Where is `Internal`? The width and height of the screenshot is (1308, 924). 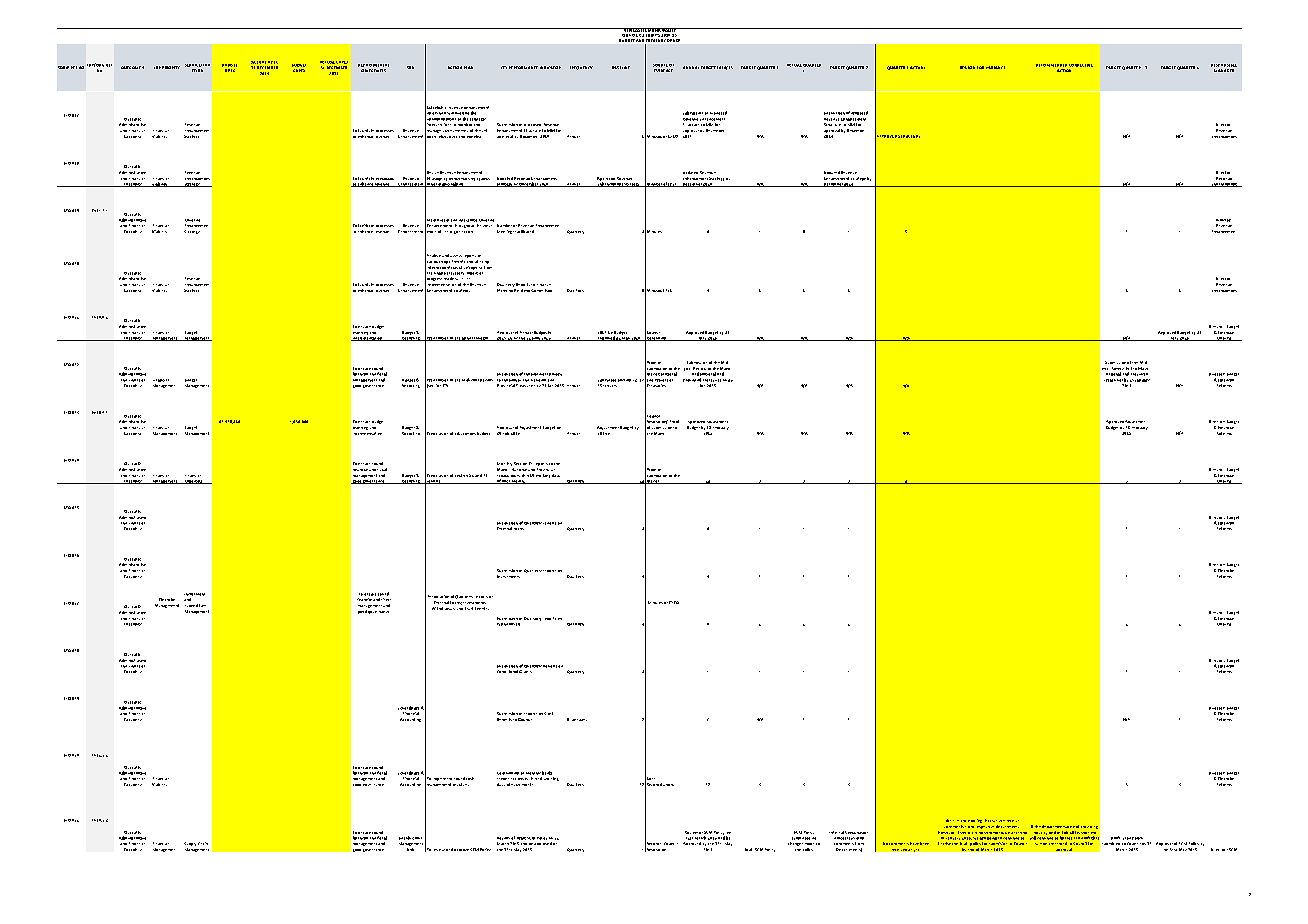
Internal is located at coordinates (836, 832).
